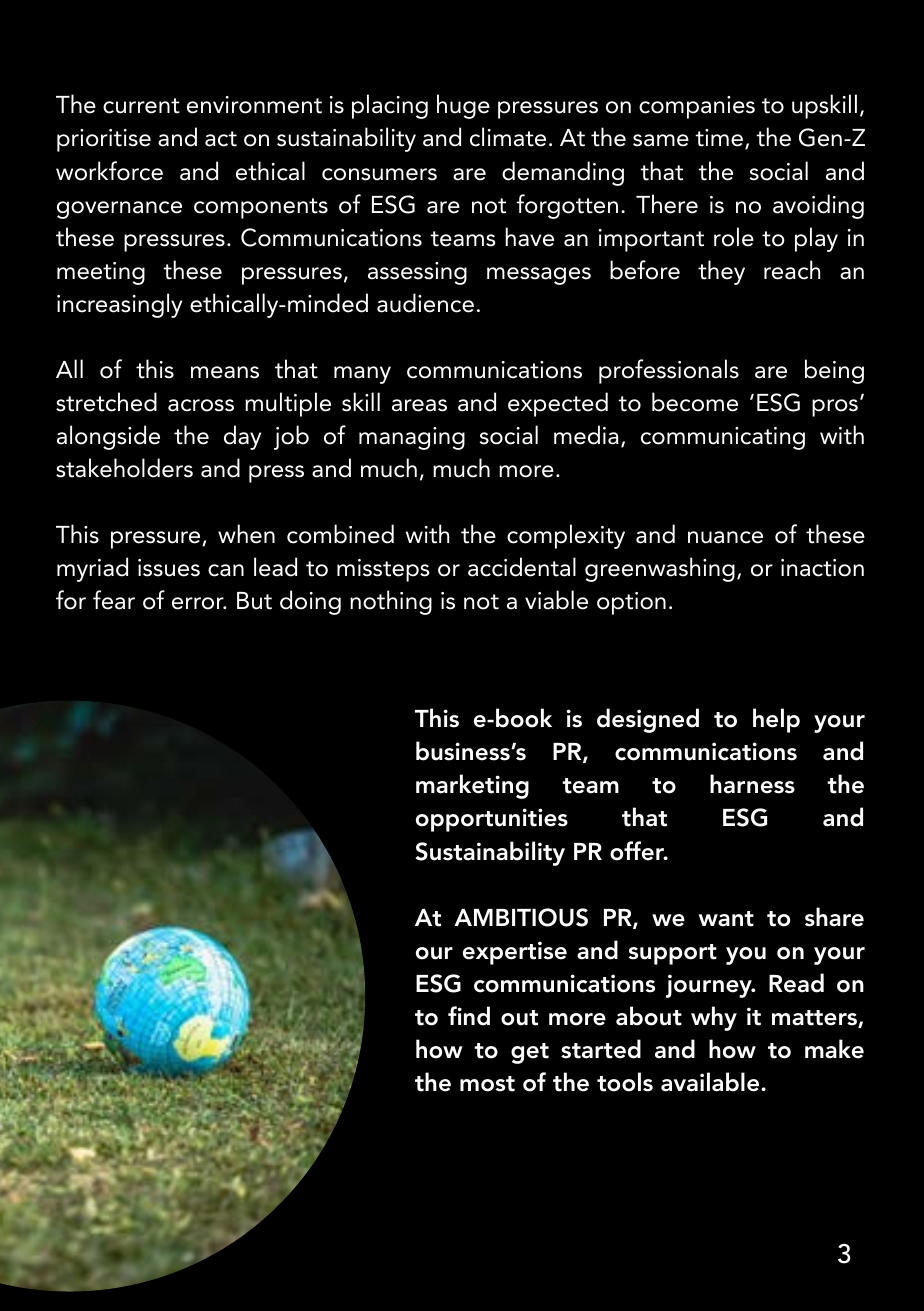  Describe the element at coordinates (487, 1084) in the screenshot. I see `most` at that location.
